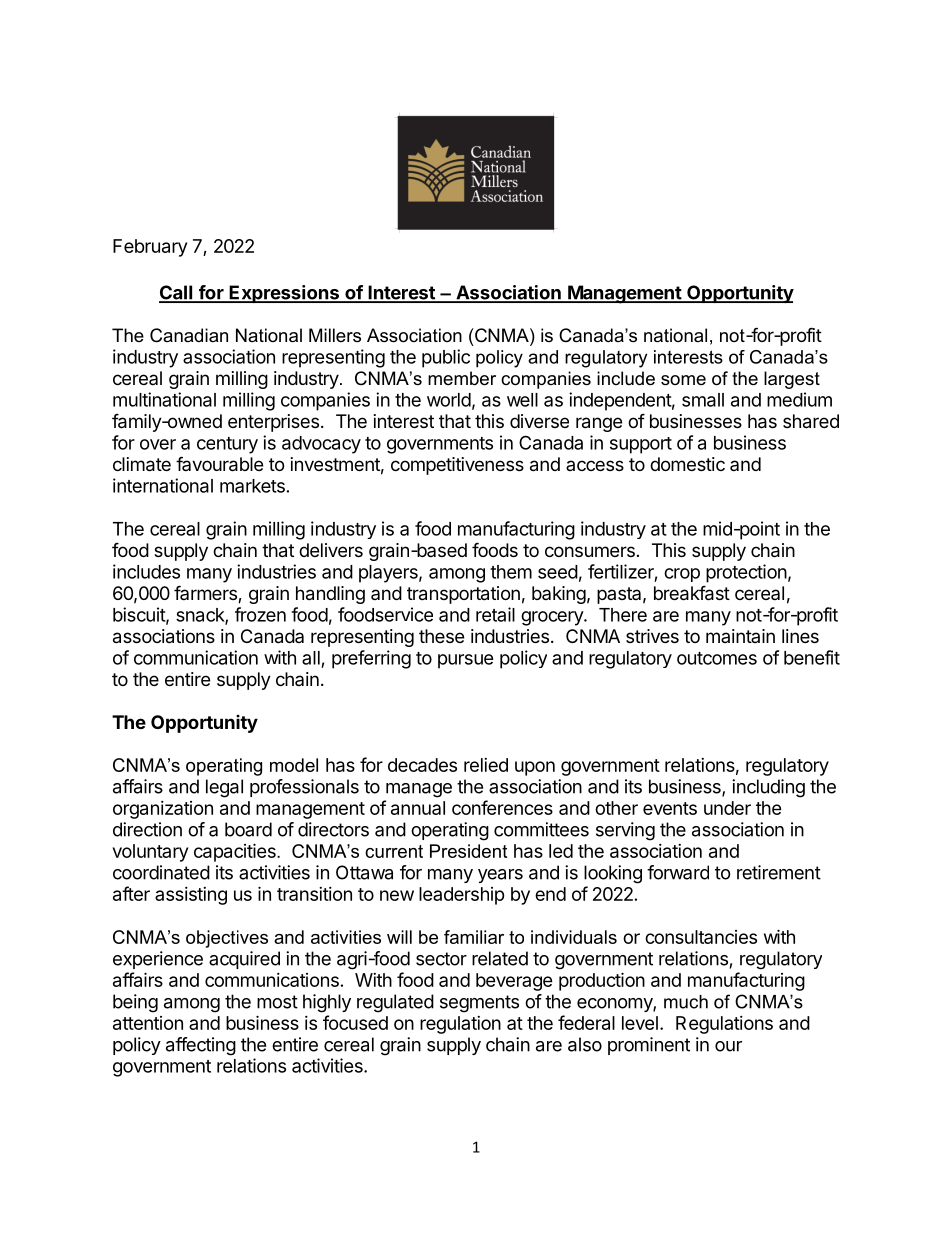  I want to click on public, so click(446, 358).
